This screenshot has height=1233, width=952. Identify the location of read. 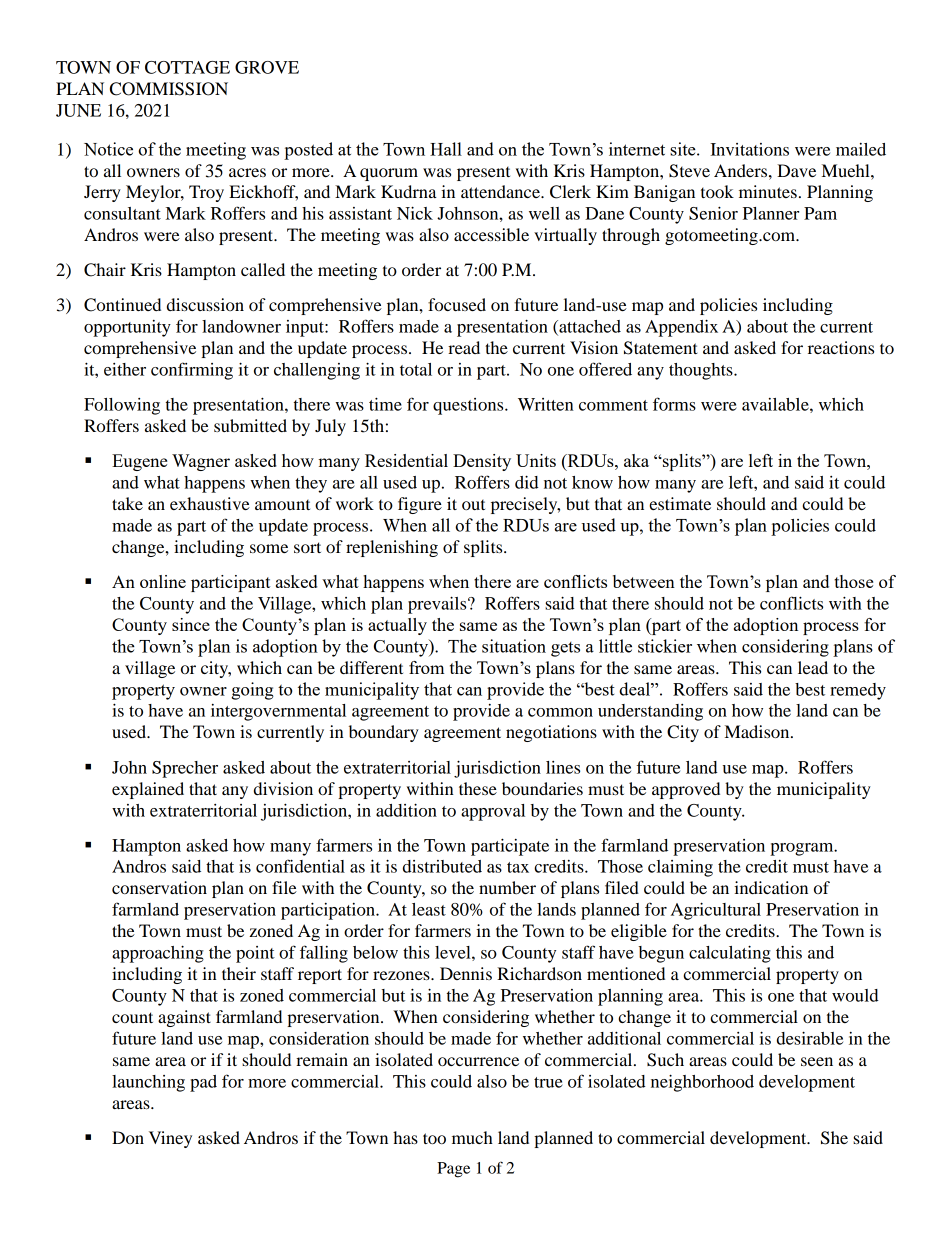
(464, 347).
